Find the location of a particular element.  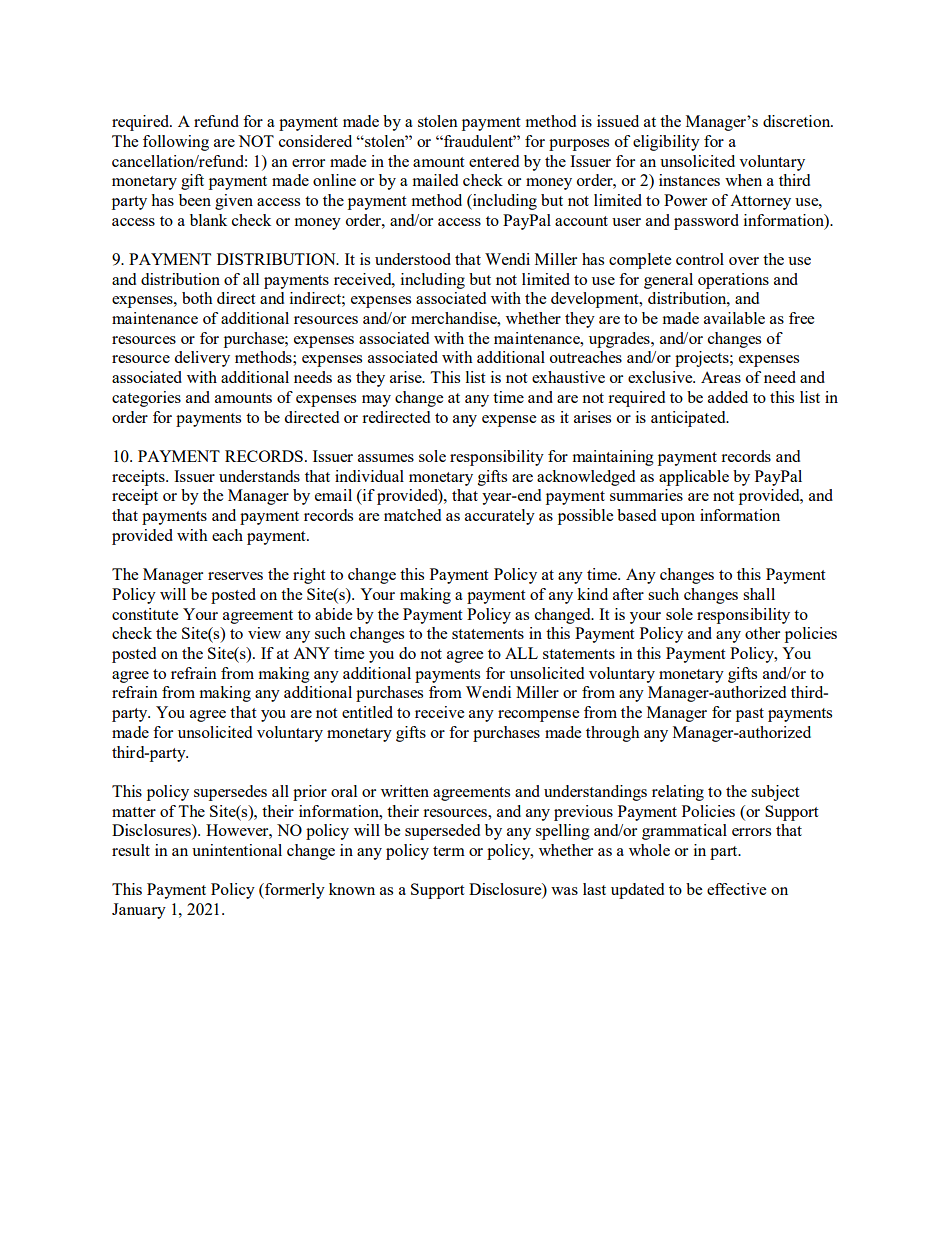

entered is located at coordinates (494, 161).
